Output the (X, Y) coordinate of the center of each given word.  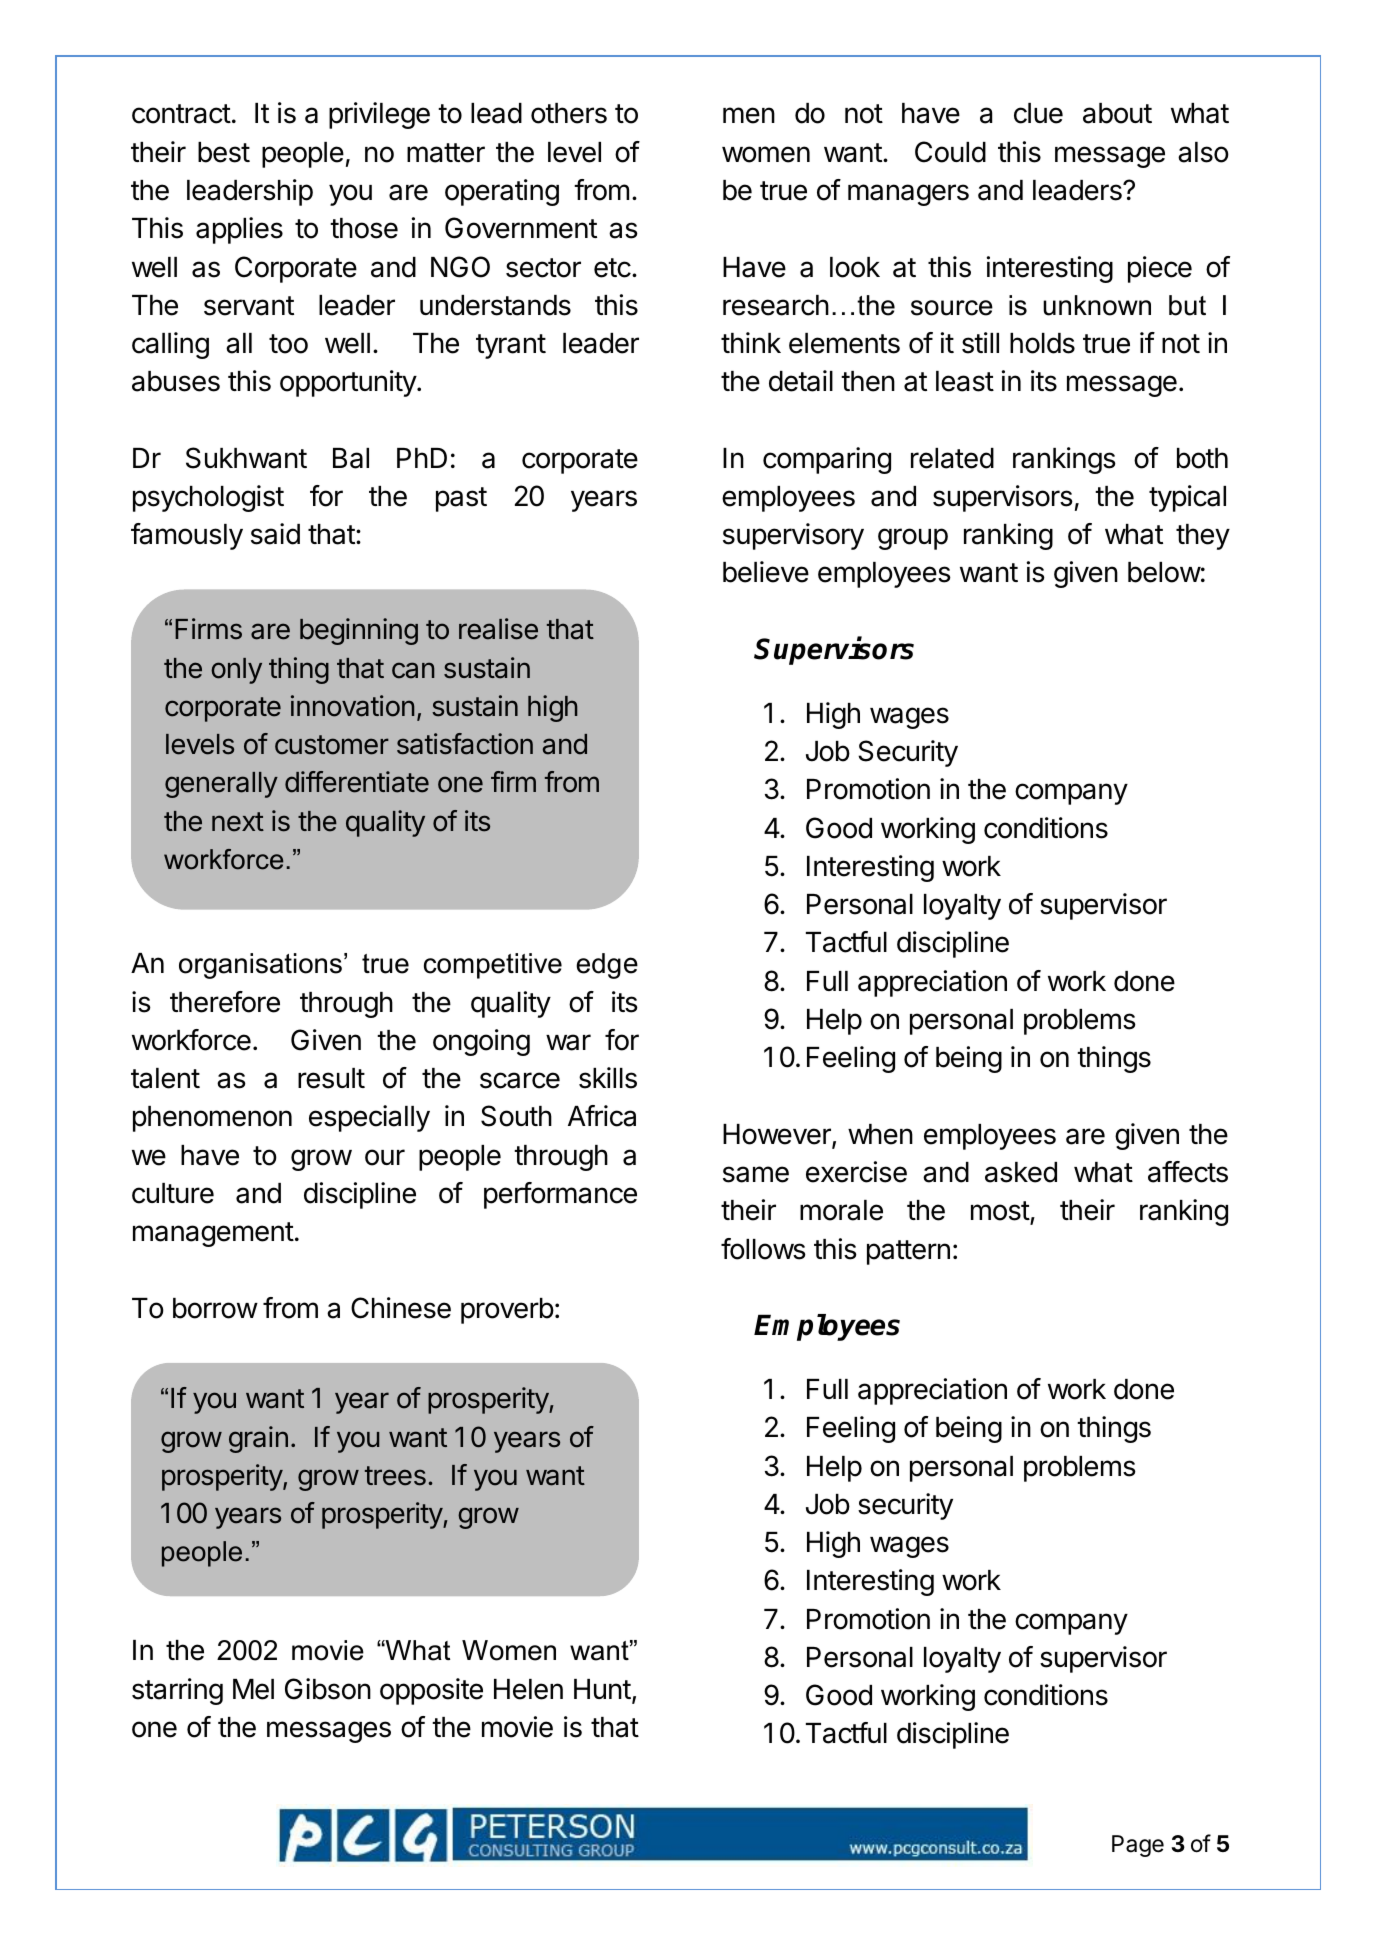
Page (1138, 1846)
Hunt (602, 1689)
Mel (253, 1689)
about (1117, 113)
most (1001, 1212)
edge (607, 966)
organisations (260, 966)
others (569, 113)
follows (763, 1249)
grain (258, 1439)
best (224, 152)
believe (766, 572)
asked (1021, 1172)
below (1164, 572)
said (275, 534)
